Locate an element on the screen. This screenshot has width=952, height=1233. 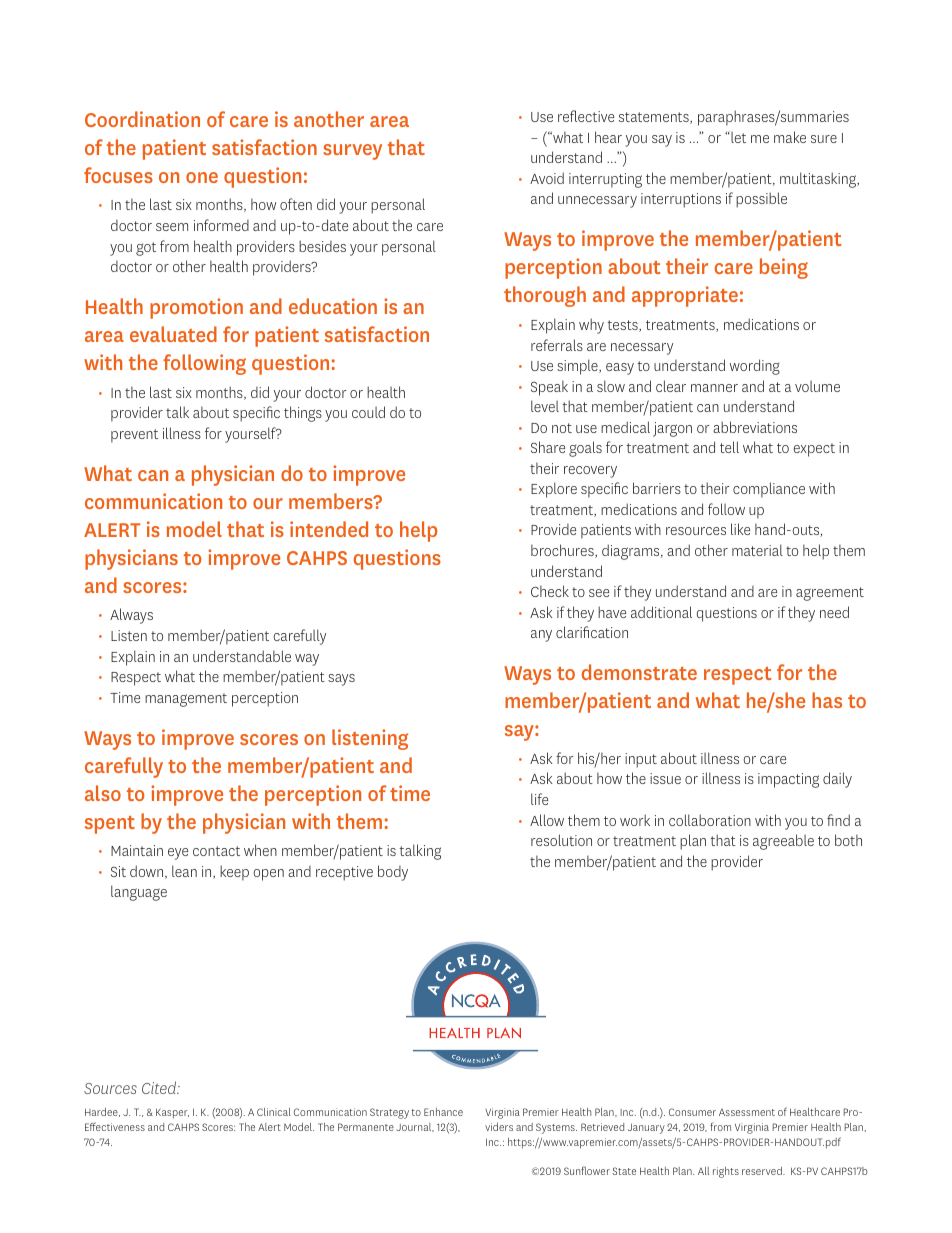
Kasper is located at coordinates (172, 1113).
